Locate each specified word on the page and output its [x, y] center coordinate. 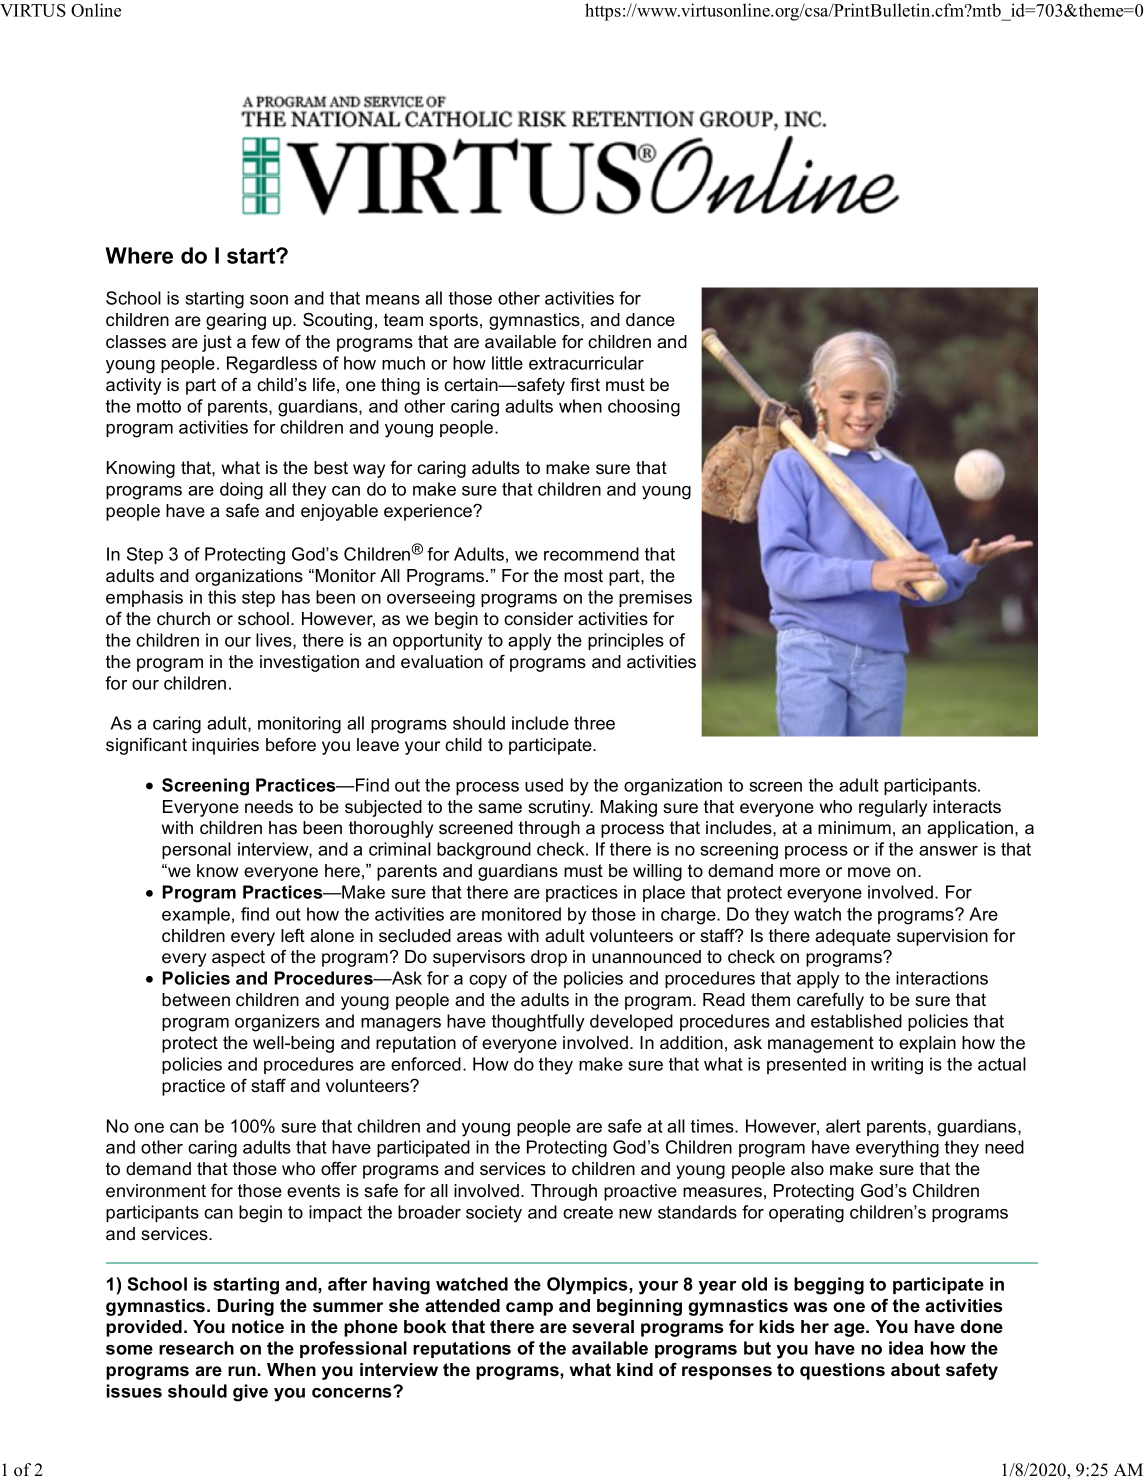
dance [650, 319]
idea [906, 1348]
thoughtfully [538, 1023]
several [603, 1326]
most [583, 576]
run [243, 1371]
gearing [236, 321]
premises [655, 598]
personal [196, 850]
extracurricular [586, 363]
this [222, 597]
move [869, 872]
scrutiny [560, 808]
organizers [277, 1023]
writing [897, 1066]
